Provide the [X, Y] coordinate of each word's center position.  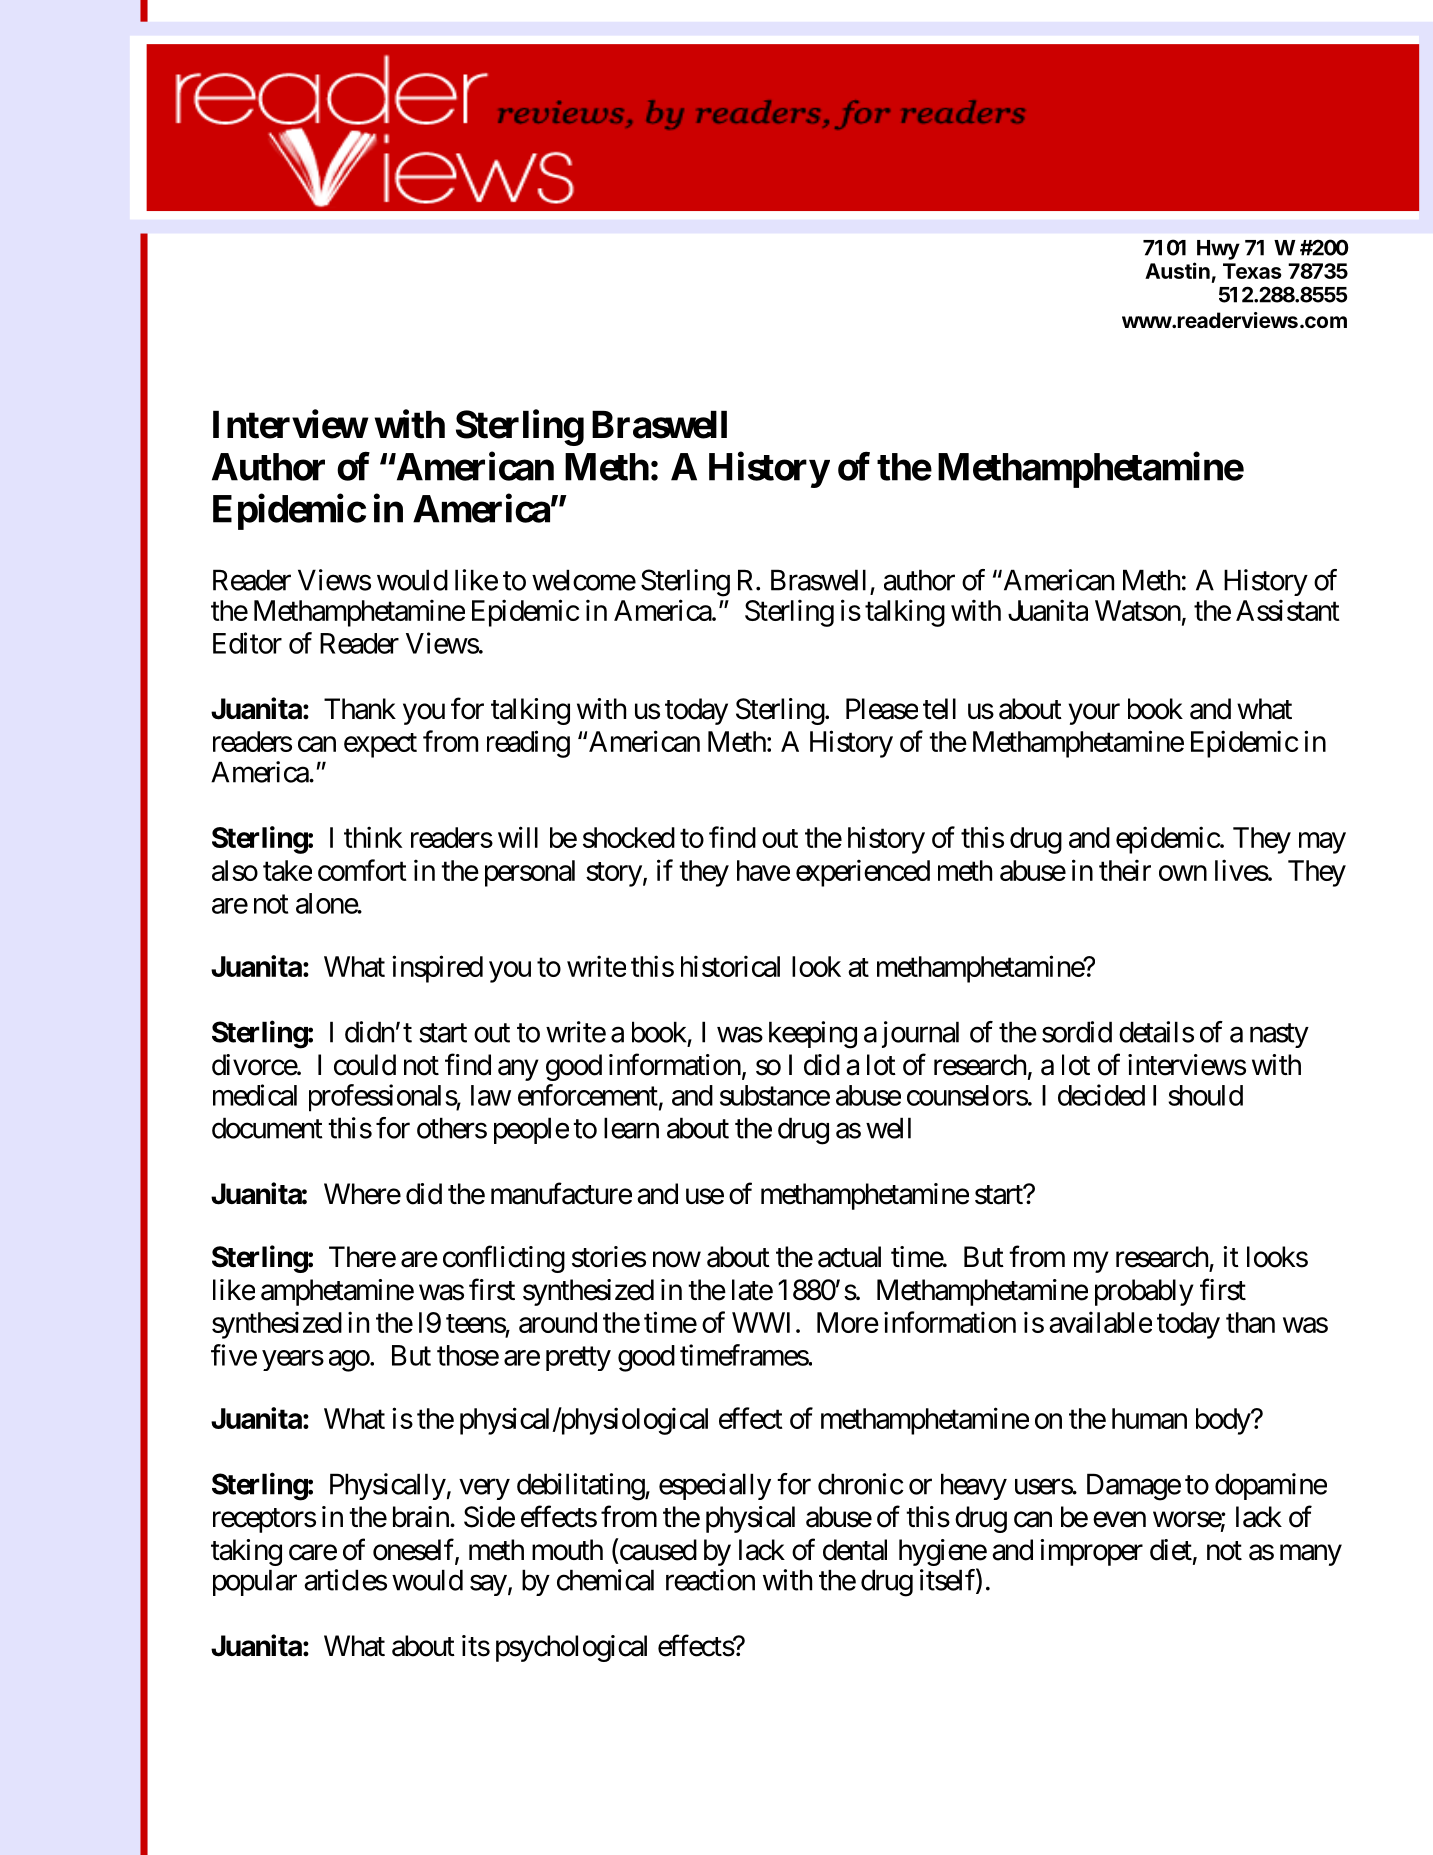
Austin [1177, 270]
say [488, 1585]
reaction [710, 1580]
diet [1171, 1550]
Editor [247, 643]
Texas [1252, 271]
